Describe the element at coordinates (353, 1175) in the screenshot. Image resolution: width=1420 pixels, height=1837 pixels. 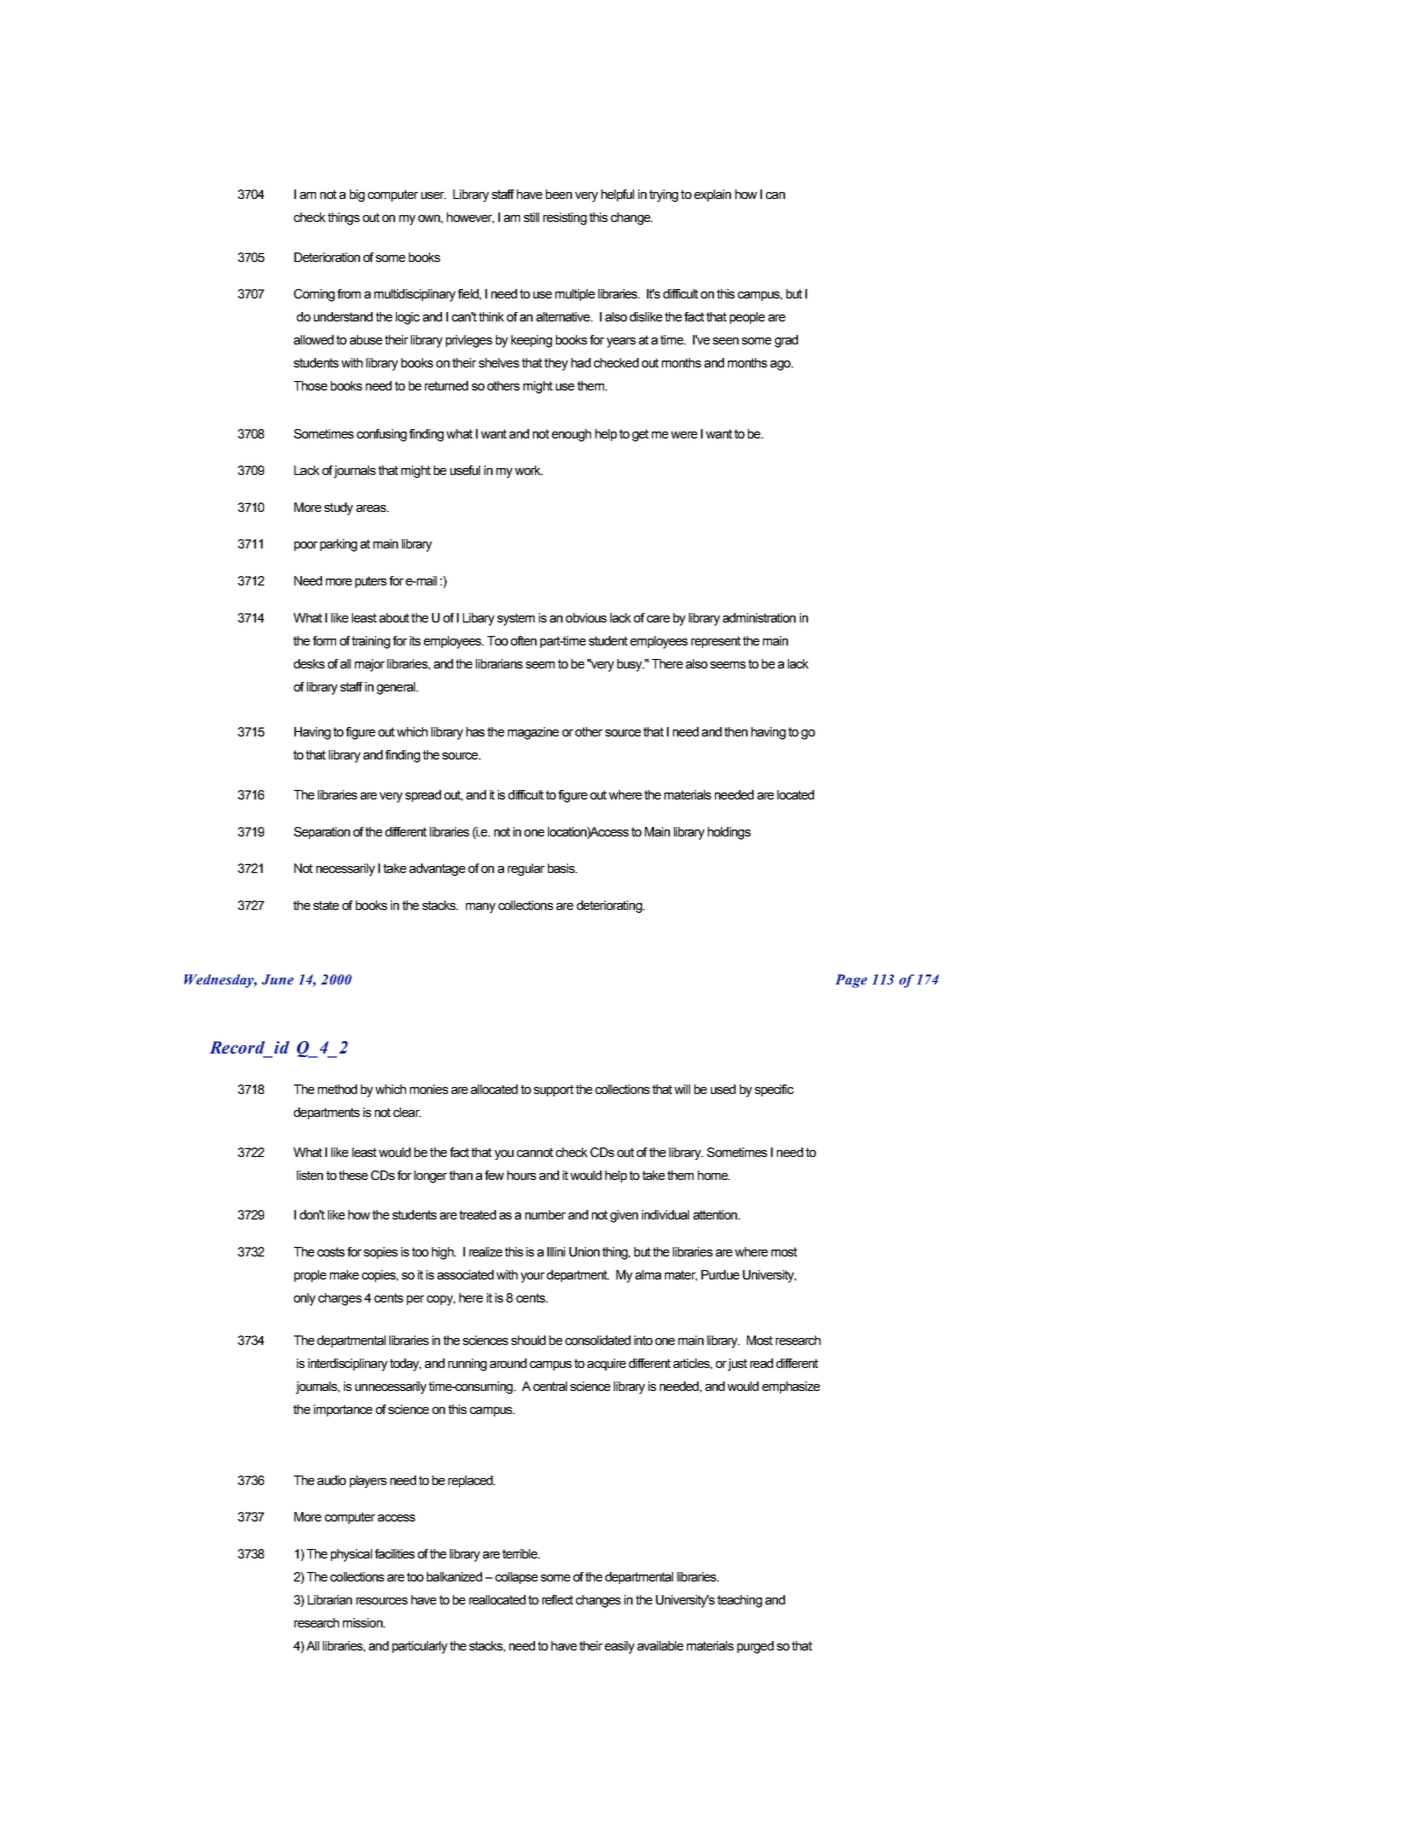
I see `these` at that location.
